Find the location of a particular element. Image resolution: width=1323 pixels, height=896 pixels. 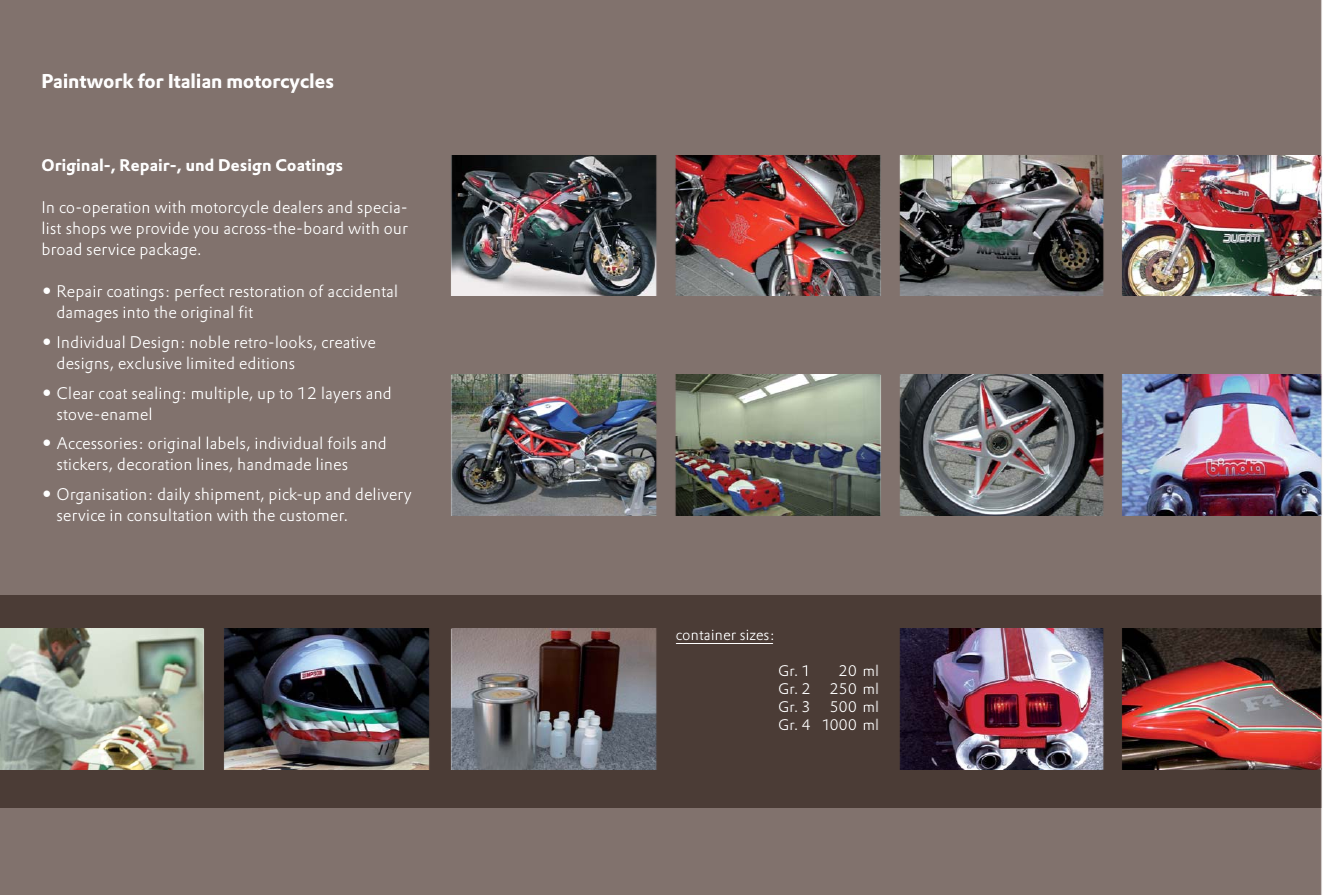

for is located at coordinates (151, 80).
